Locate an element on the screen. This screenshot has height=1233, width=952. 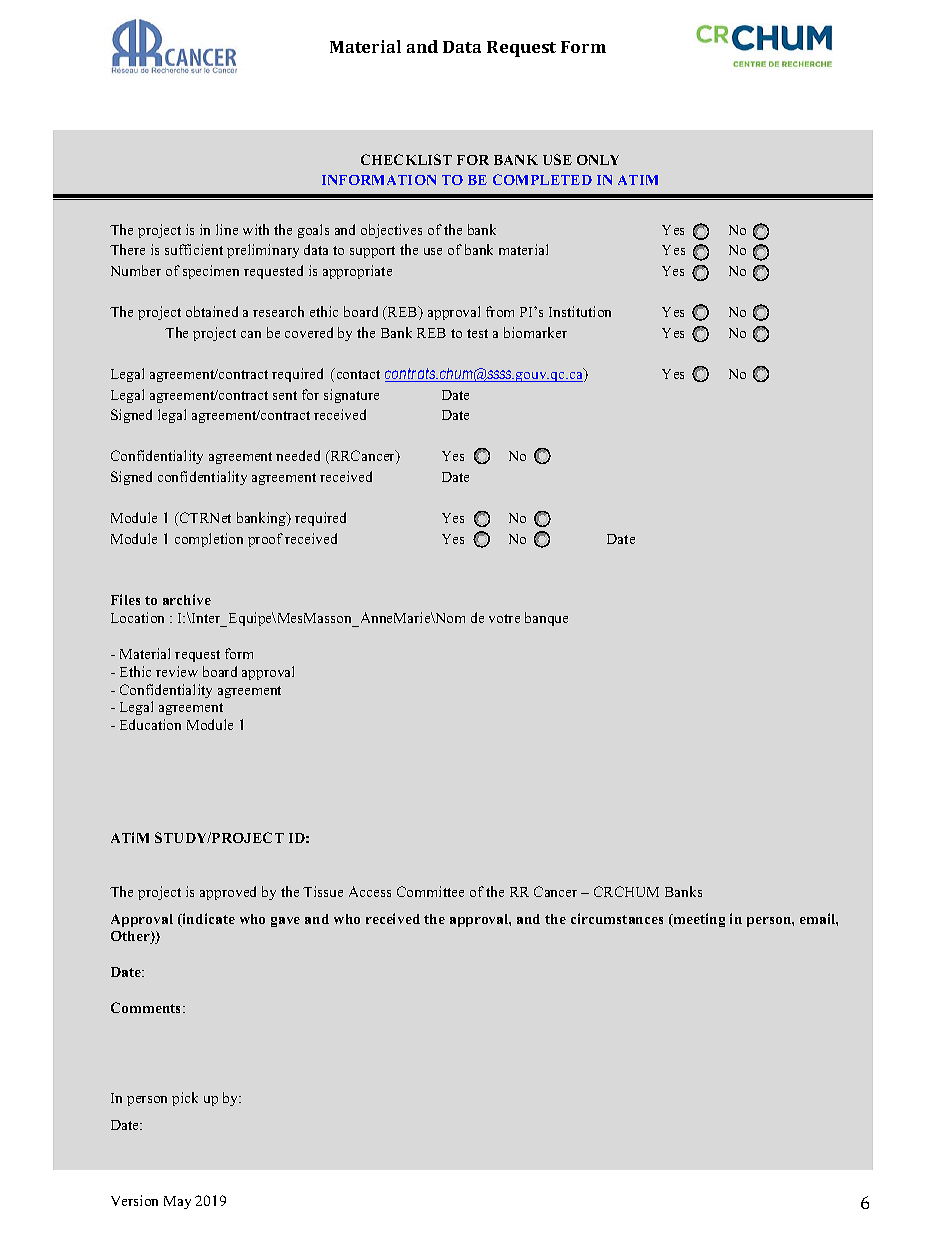
votre is located at coordinates (504, 618).
